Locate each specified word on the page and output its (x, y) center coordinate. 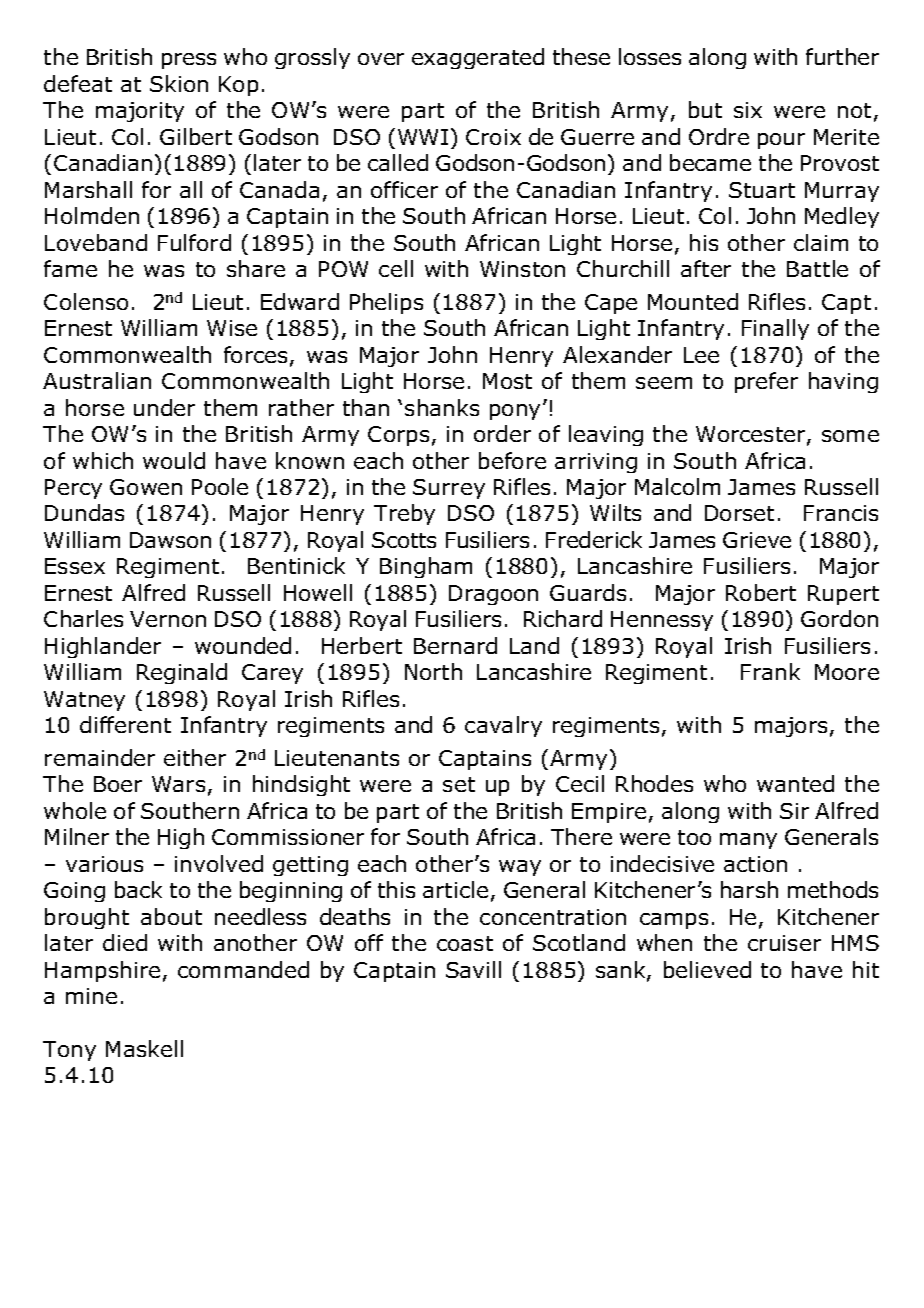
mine (91, 996)
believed (707, 969)
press (189, 61)
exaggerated (478, 58)
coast (465, 943)
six (748, 110)
